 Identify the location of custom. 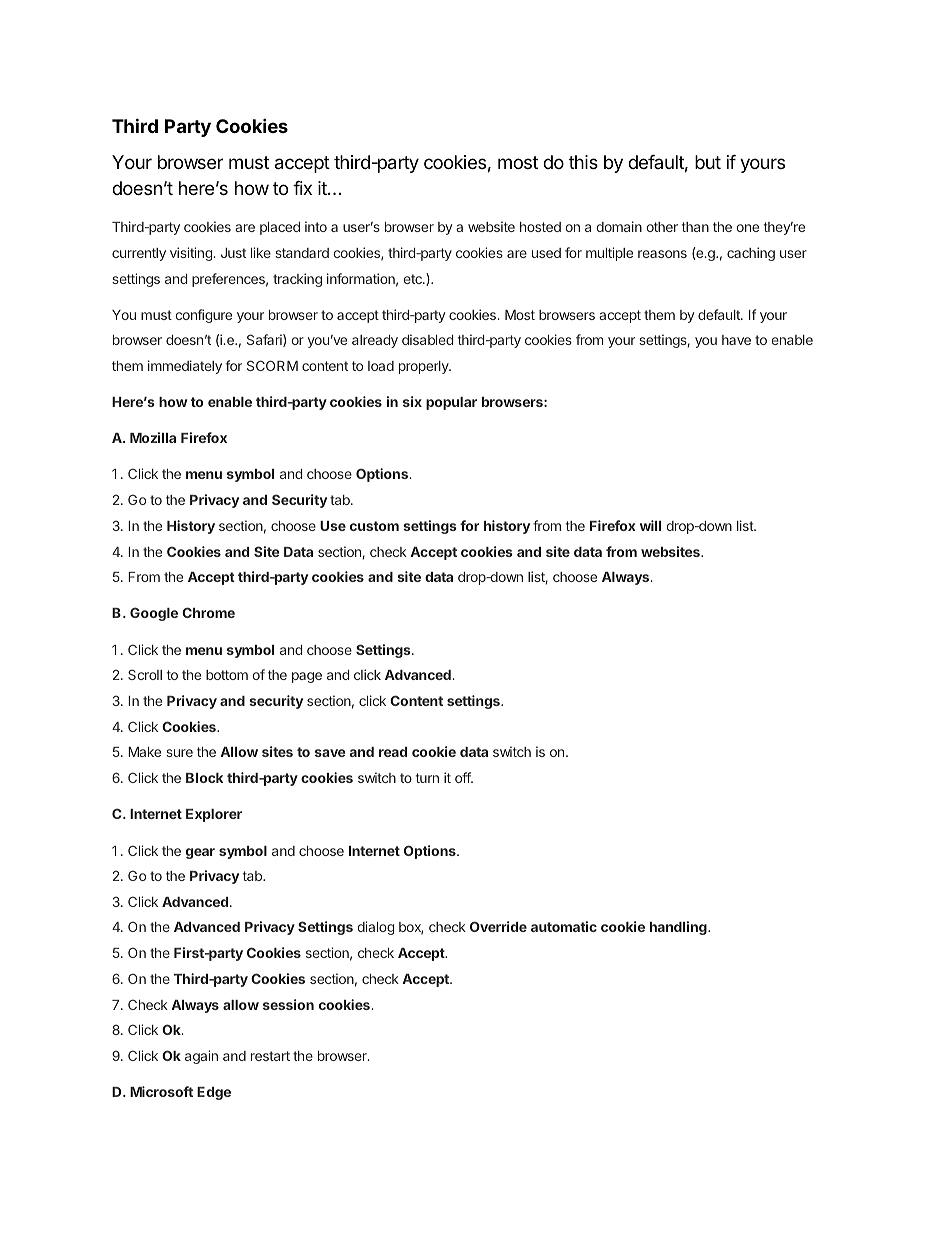
(374, 526).
